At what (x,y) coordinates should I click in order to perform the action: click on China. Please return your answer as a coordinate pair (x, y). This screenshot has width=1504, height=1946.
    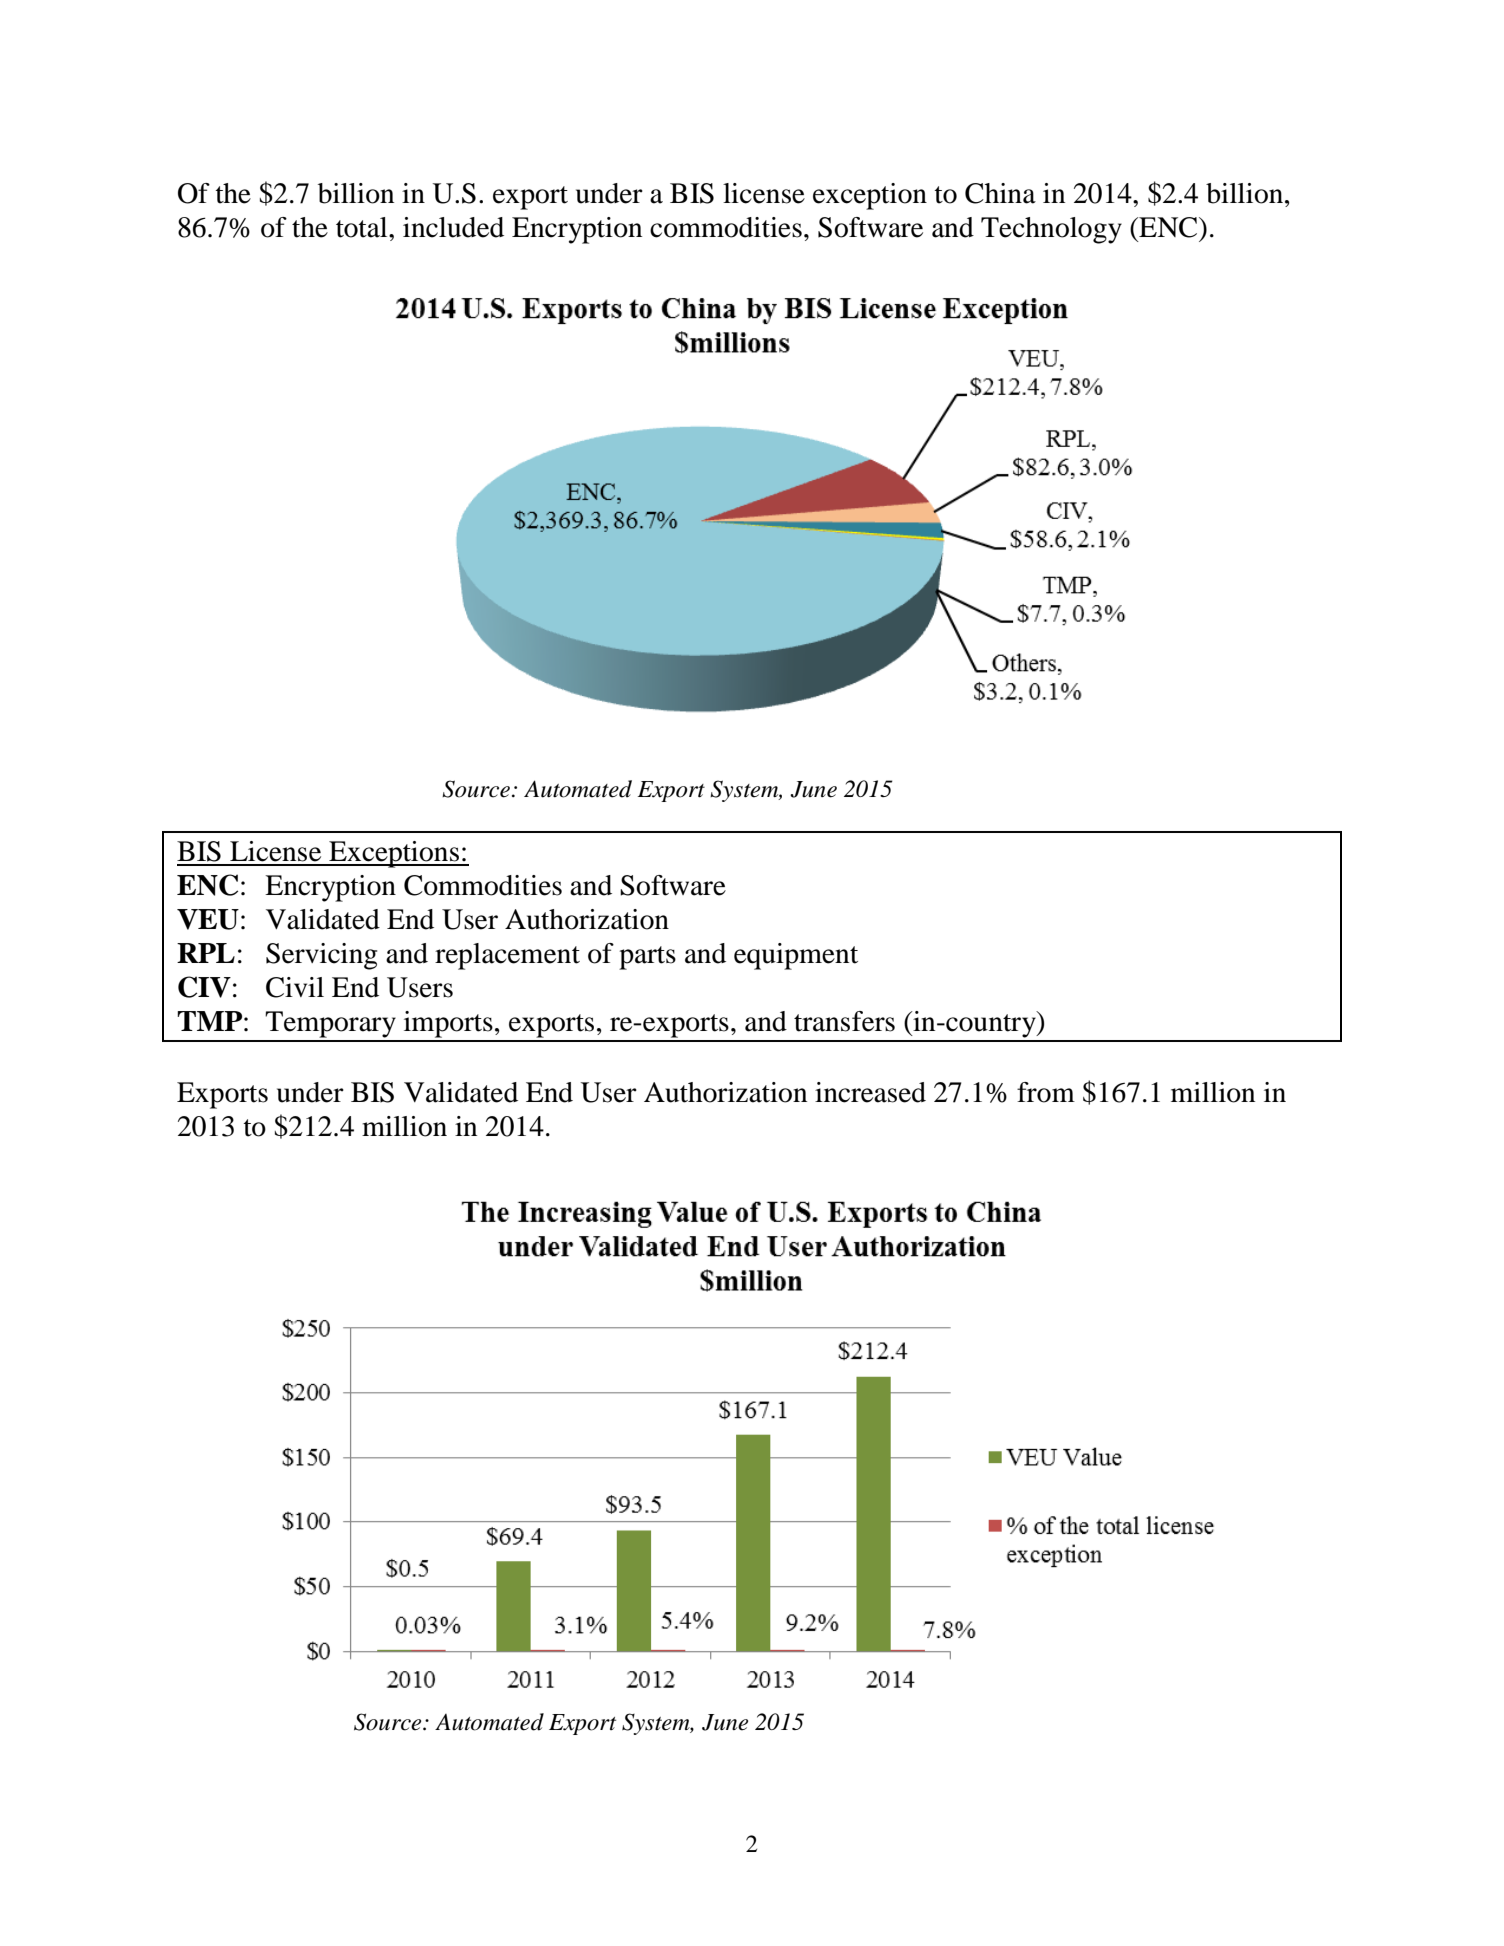
    Looking at the image, I should click on (1000, 193).
